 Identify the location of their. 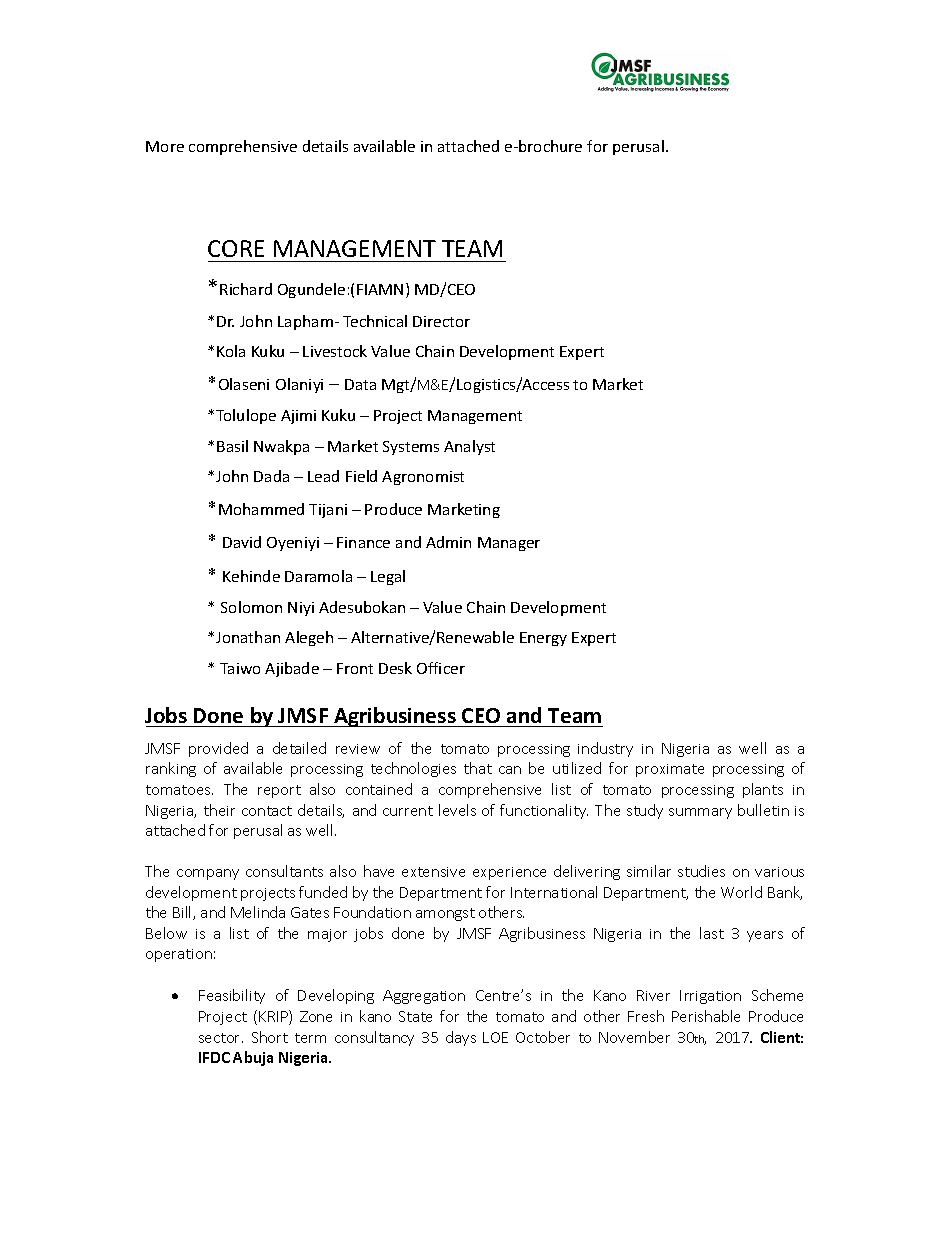
(219, 810).
